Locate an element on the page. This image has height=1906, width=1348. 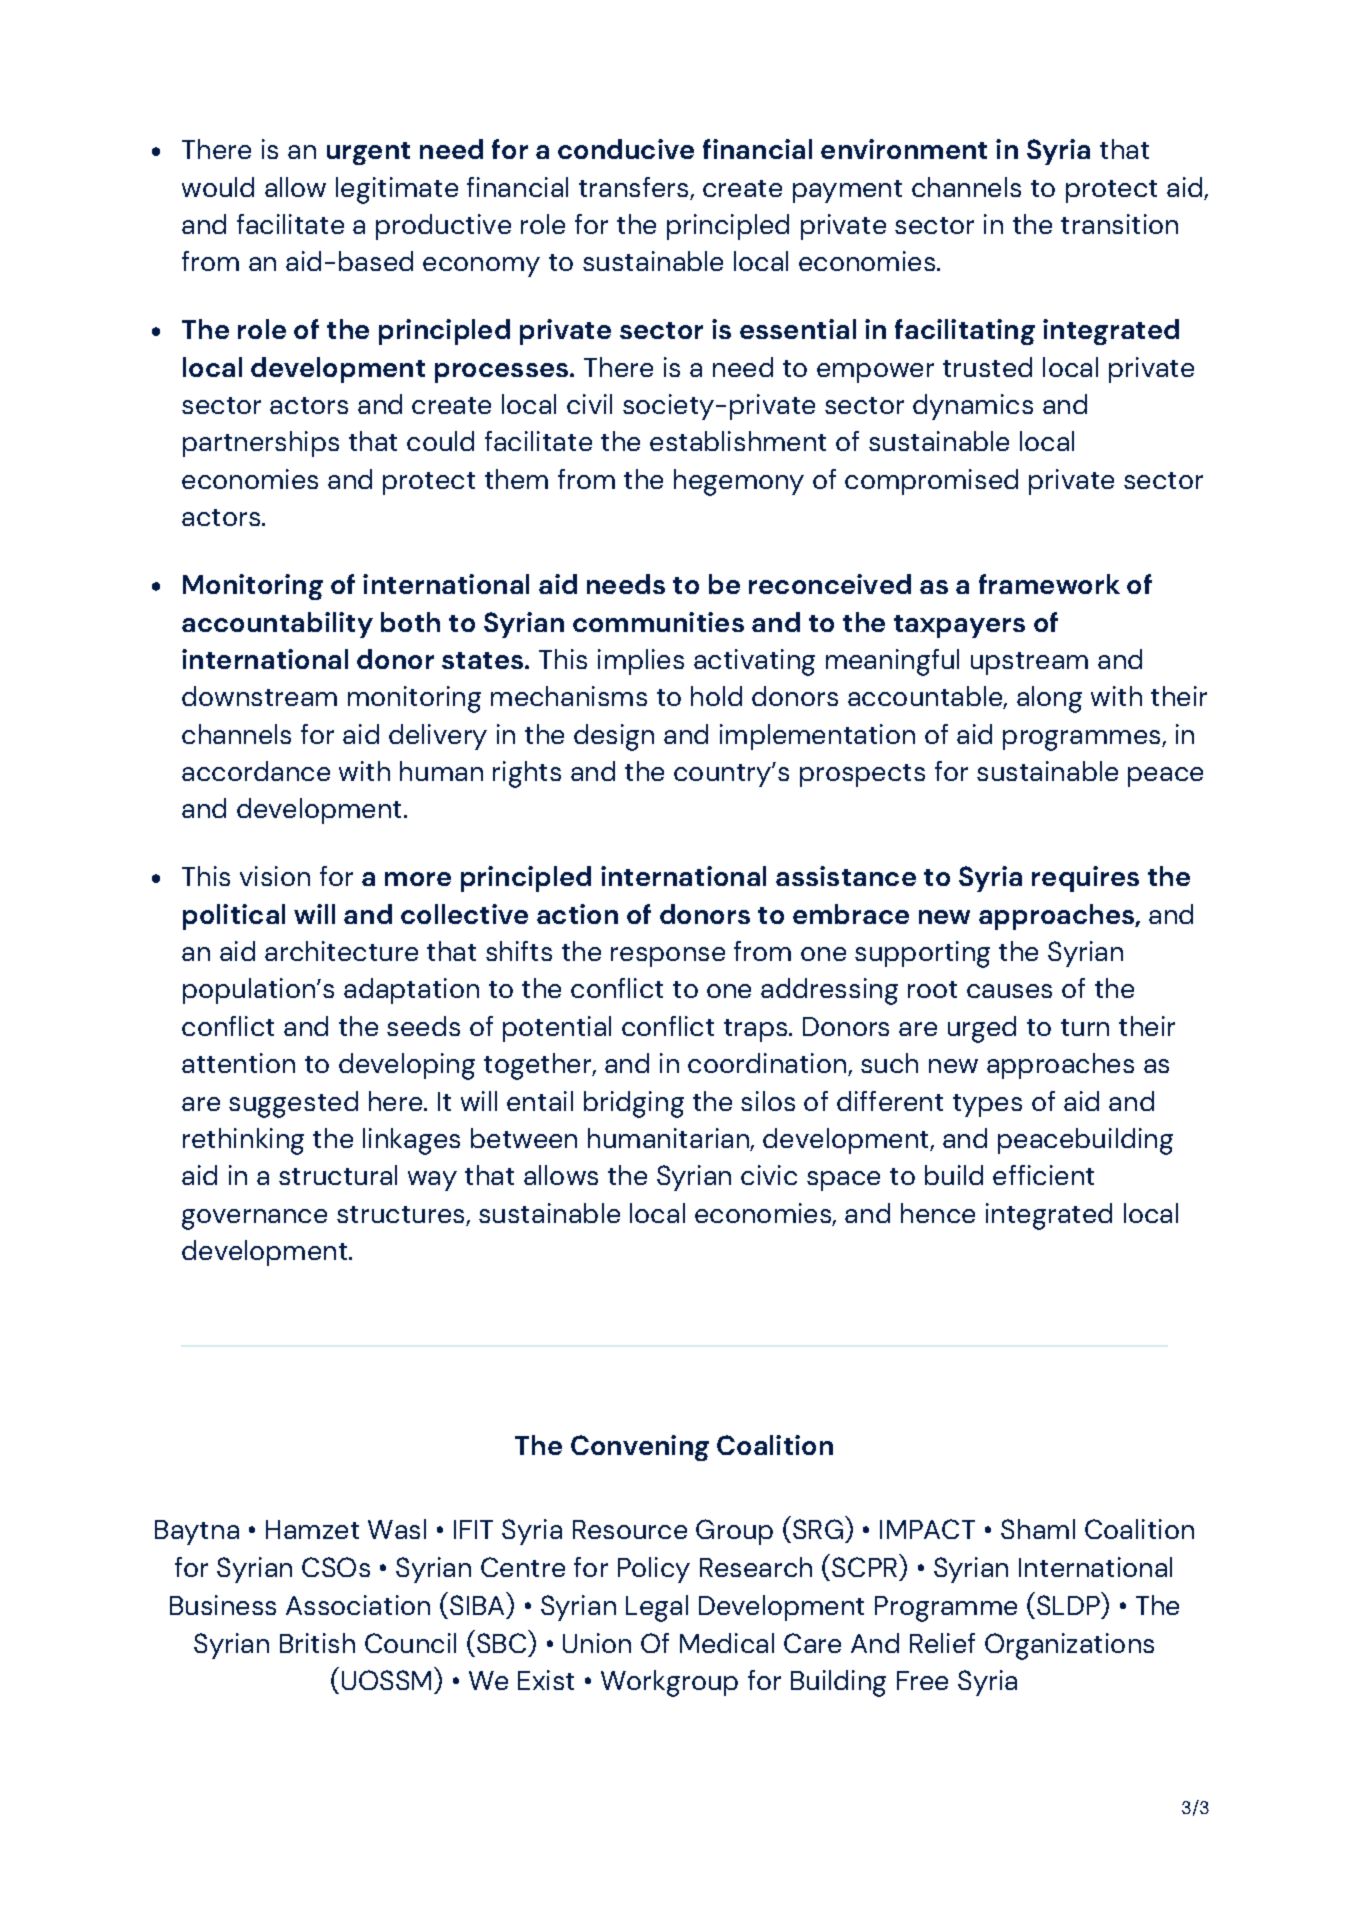
urgent is located at coordinates (368, 153).
